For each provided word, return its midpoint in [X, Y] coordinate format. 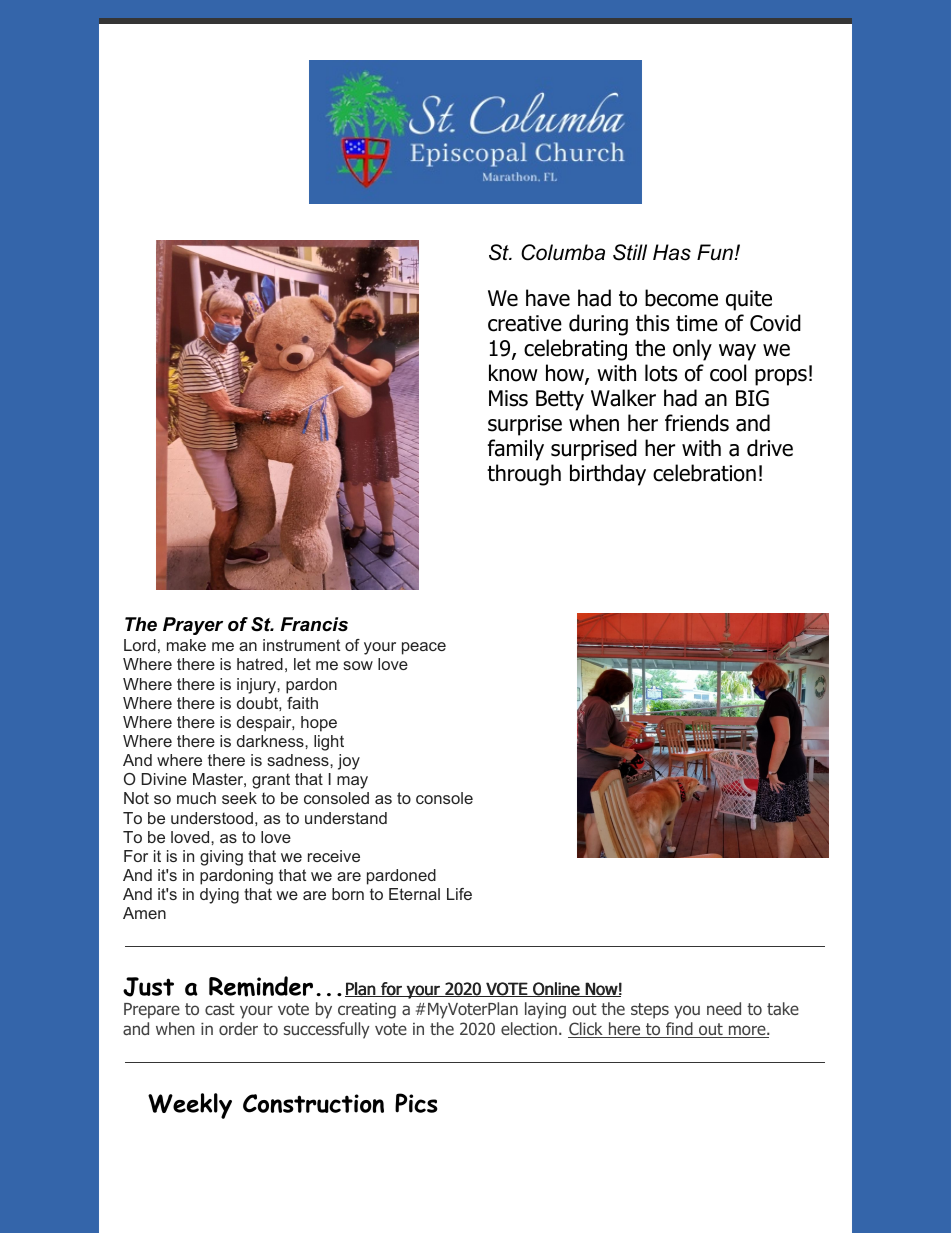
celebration [704, 473]
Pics [416, 1103]
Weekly [190, 1106]
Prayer [193, 626]
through [524, 475]
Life [459, 894]
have [548, 298]
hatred [260, 664]
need [724, 1008]
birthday [608, 475]
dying [219, 896]
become [681, 298]
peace [424, 648]
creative [525, 323]
